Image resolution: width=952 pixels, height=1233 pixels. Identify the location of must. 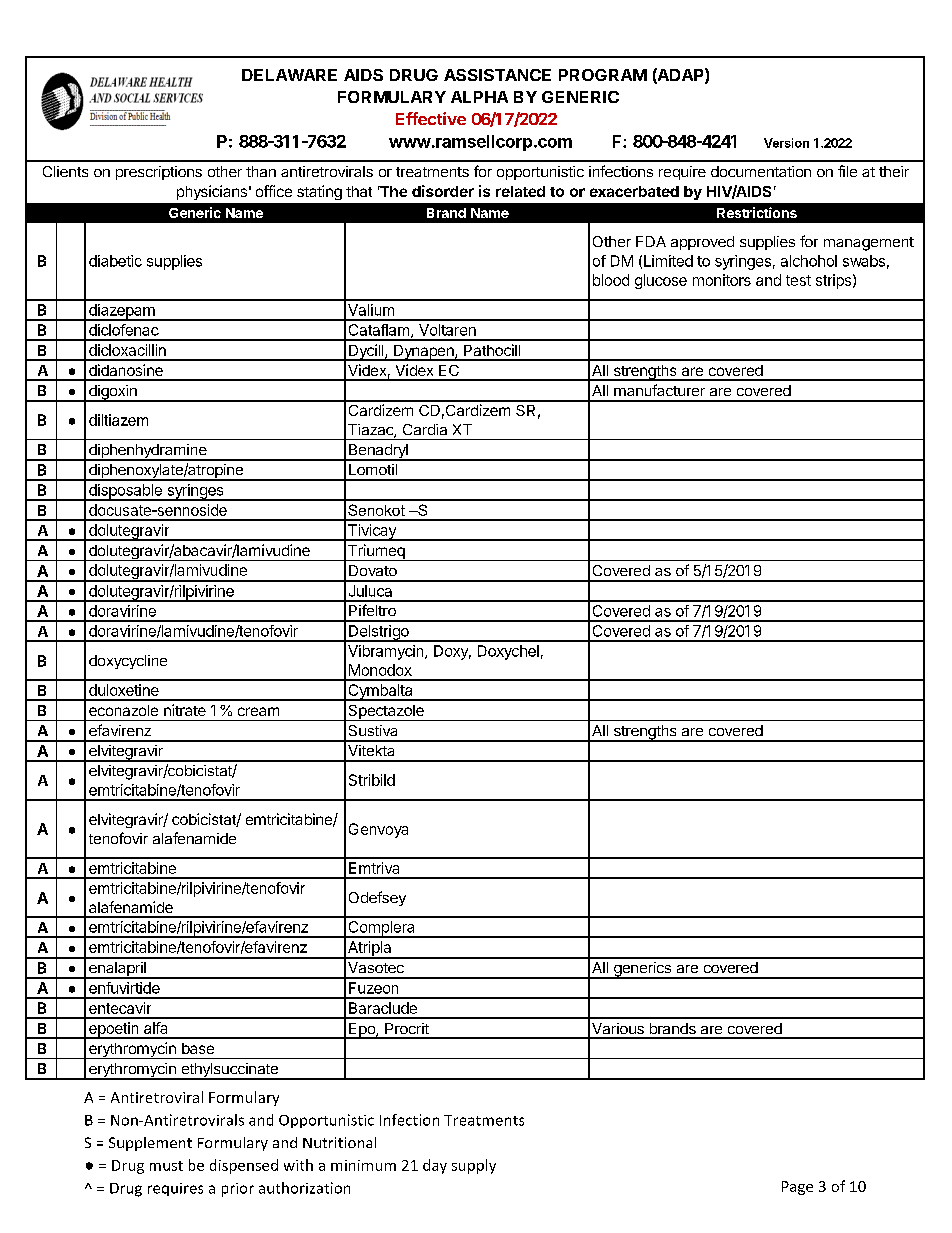
(166, 1166).
